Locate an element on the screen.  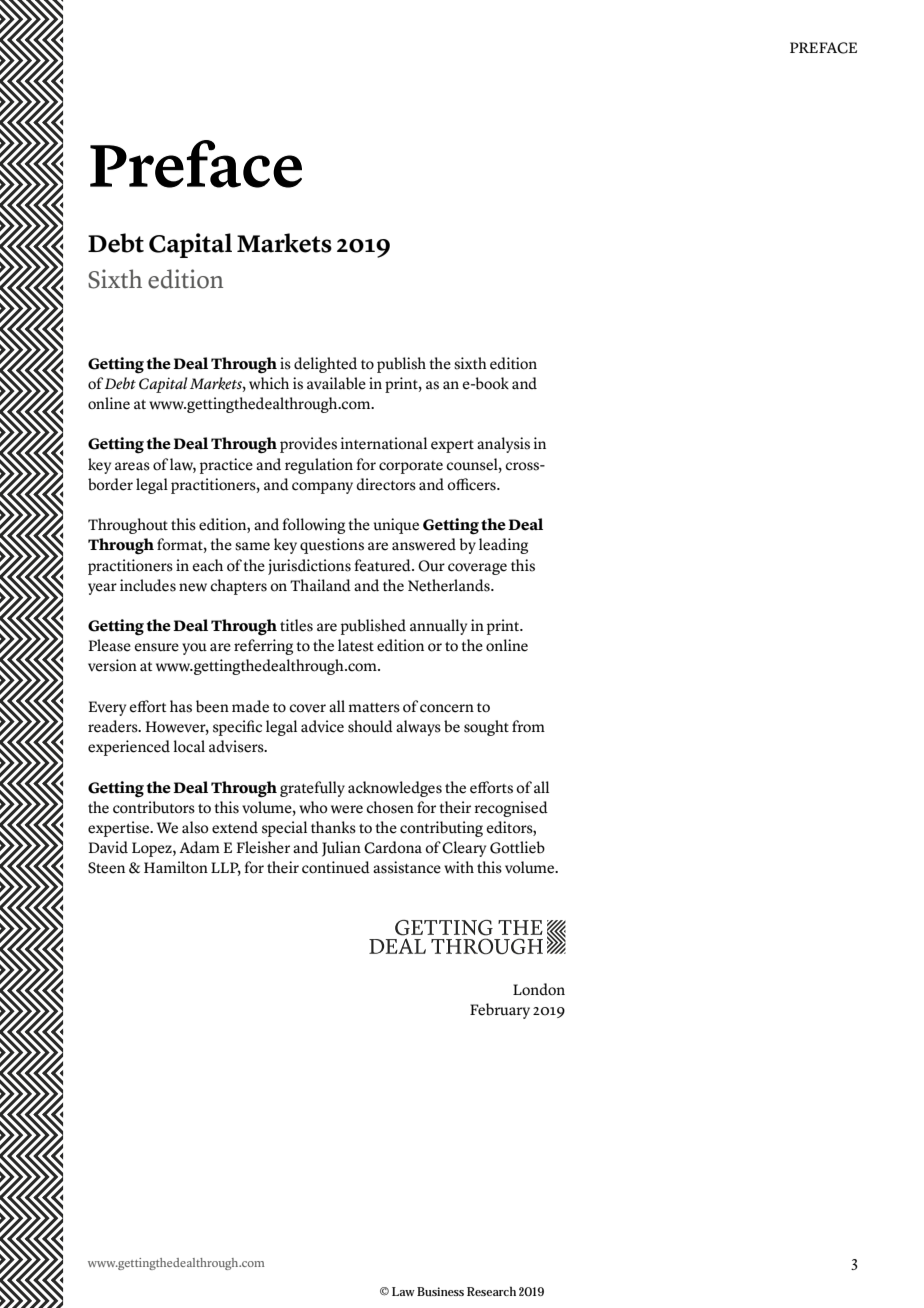
areas is located at coordinates (132, 466).
